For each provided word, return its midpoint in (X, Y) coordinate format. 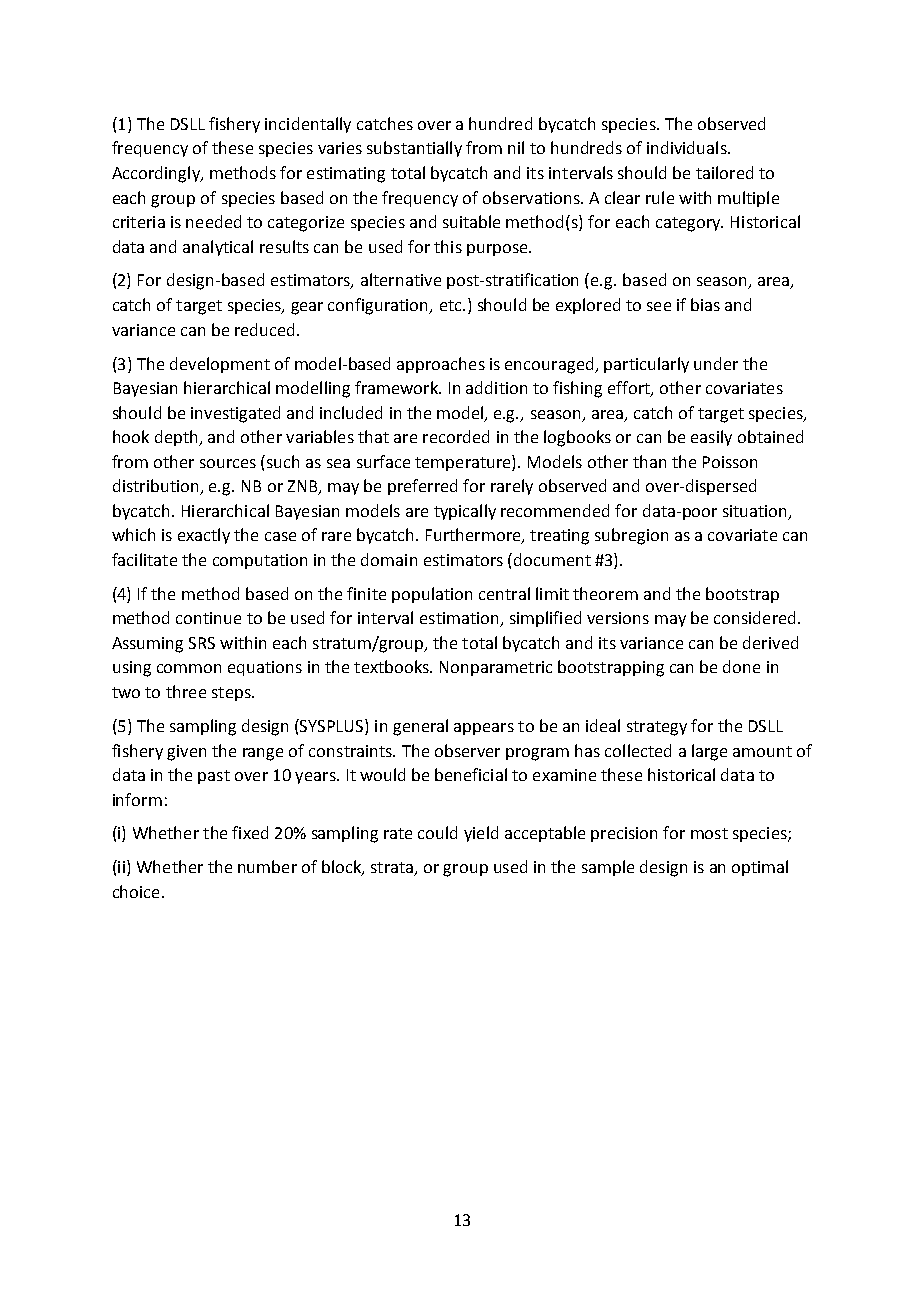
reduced (264, 329)
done (741, 666)
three (186, 691)
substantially (414, 149)
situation (756, 512)
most (709, 833)
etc (452, 305)
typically (465, 512)
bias (705, 304)
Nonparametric (496, 668)
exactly (204, 536)
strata (393, 869)
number (267, 866)
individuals (688, 147)
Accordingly (157, 174)
